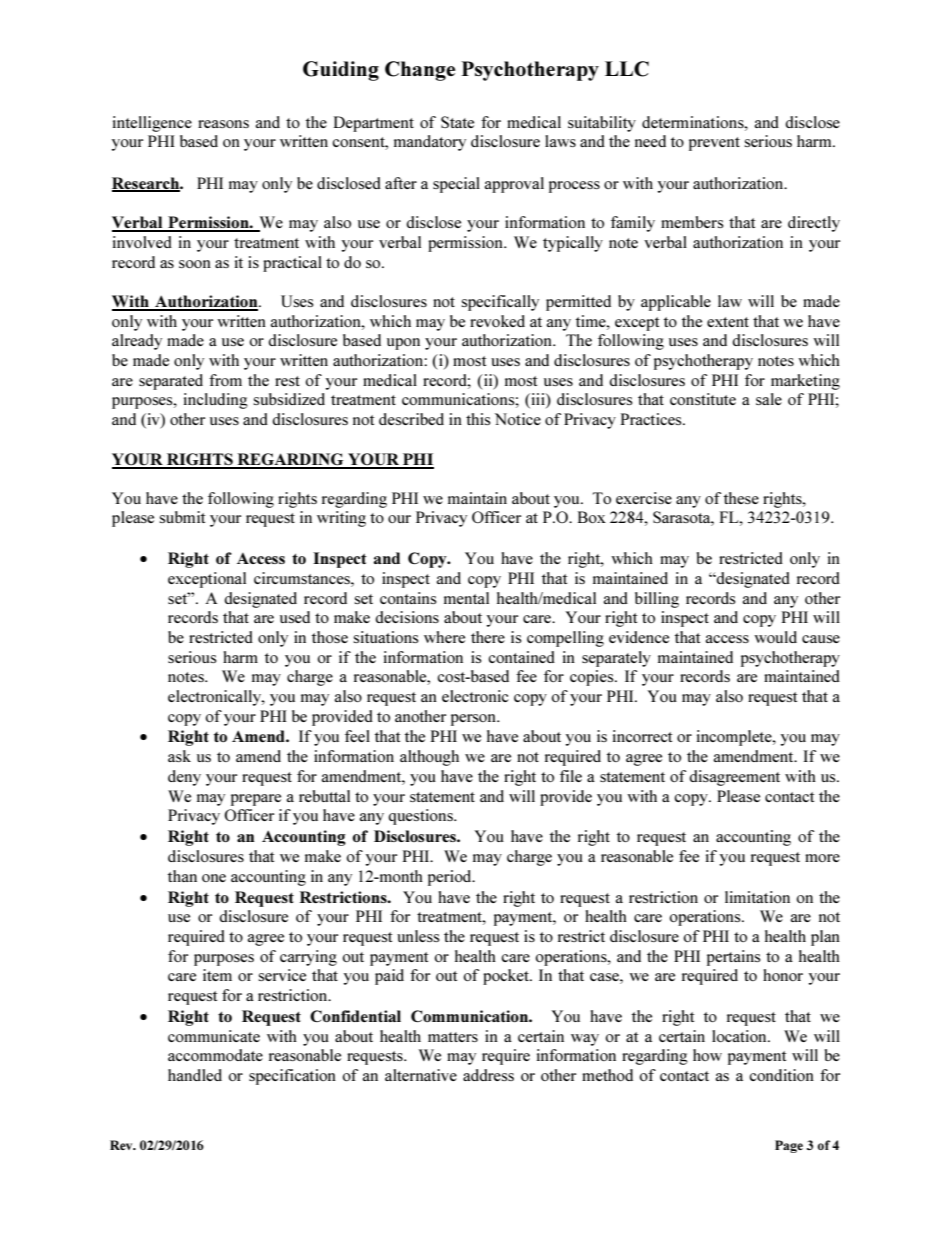 The image size is (952, 1233). I want to click on Page, so click(789, 1146).
